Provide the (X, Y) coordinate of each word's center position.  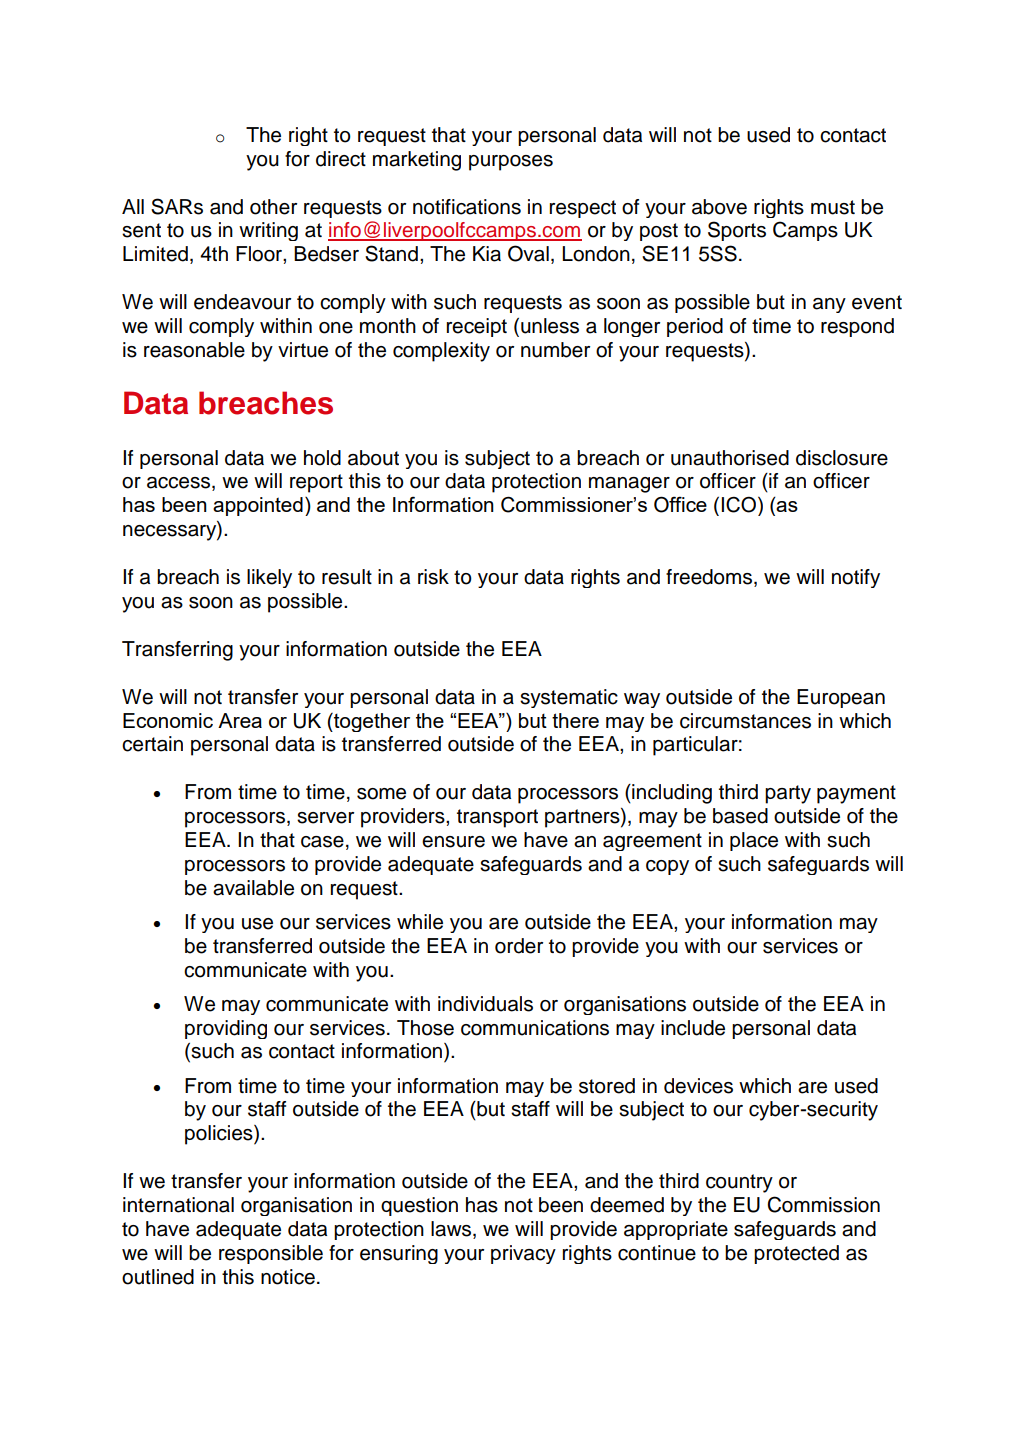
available (253, 888)
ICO (739, 504)
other (273, 207)
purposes (511, 163)
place (754, 841)
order (519, 946)
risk (433, 577)
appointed (258, 506)
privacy (523, 1254)
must (833, 207)
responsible (271, 1254)
